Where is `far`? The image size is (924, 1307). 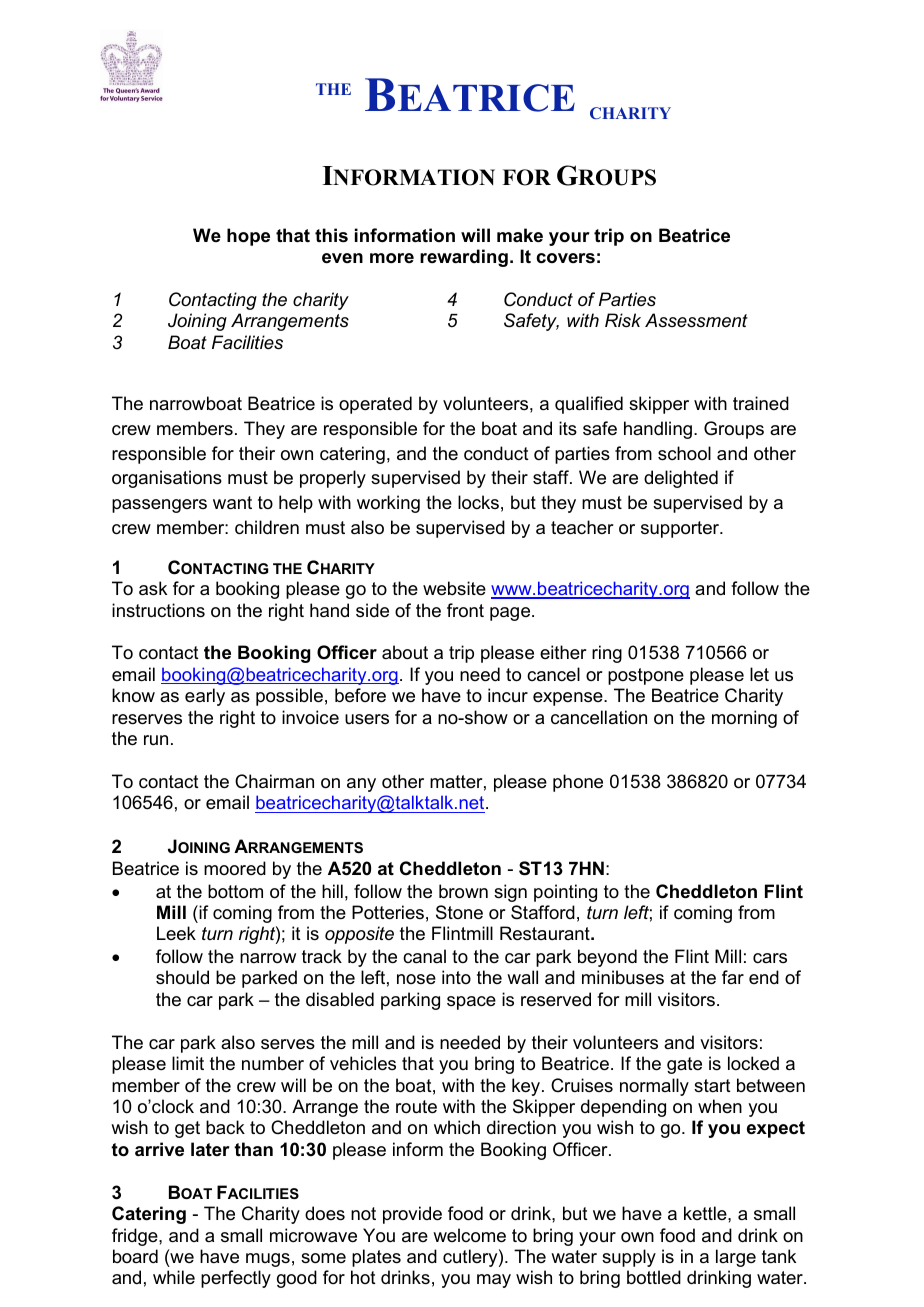 far is located at coordinates (733, 977).
